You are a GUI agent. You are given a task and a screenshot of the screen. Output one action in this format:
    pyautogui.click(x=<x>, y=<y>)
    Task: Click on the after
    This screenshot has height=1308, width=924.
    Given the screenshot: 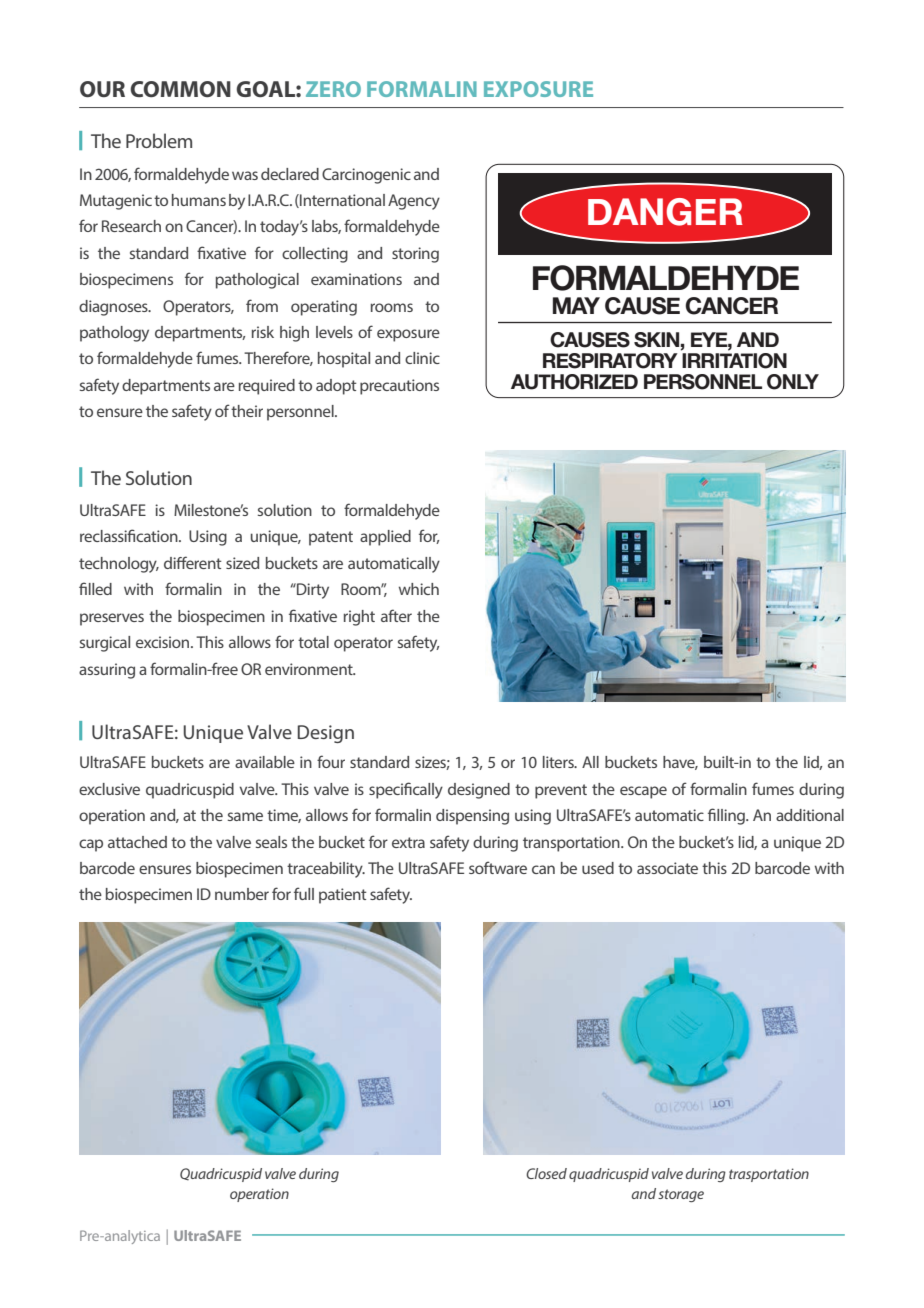 What is the action you would take?
    pyautogui.click(x=396, y=615)
